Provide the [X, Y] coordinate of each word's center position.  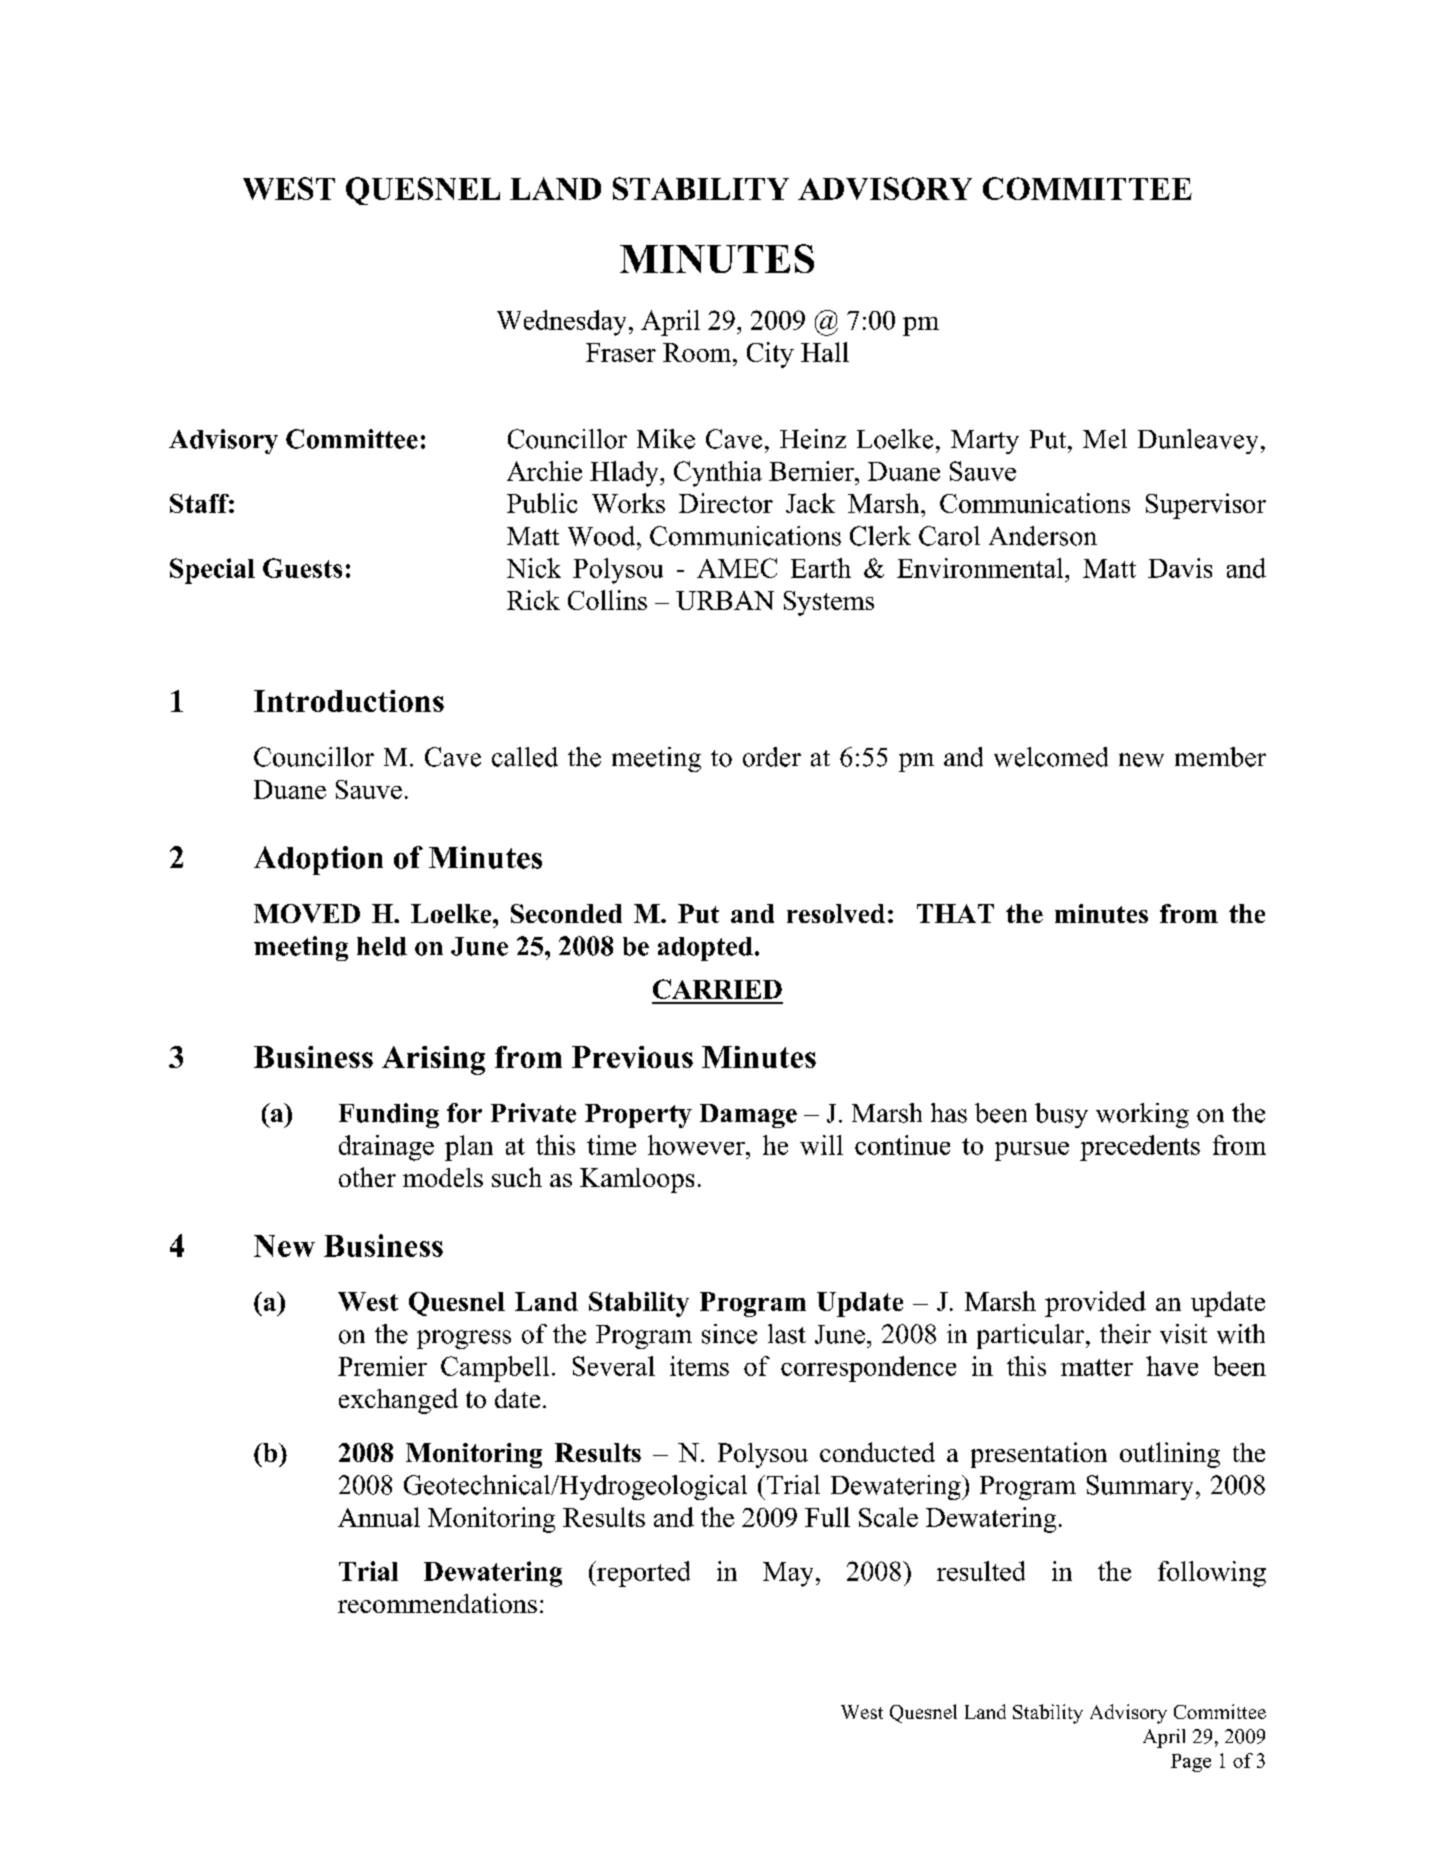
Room [698, 352]
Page [1191, 1763]
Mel [1105, 439]
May [788, 1574]
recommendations [437, 1603]
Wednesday [561, 323]
